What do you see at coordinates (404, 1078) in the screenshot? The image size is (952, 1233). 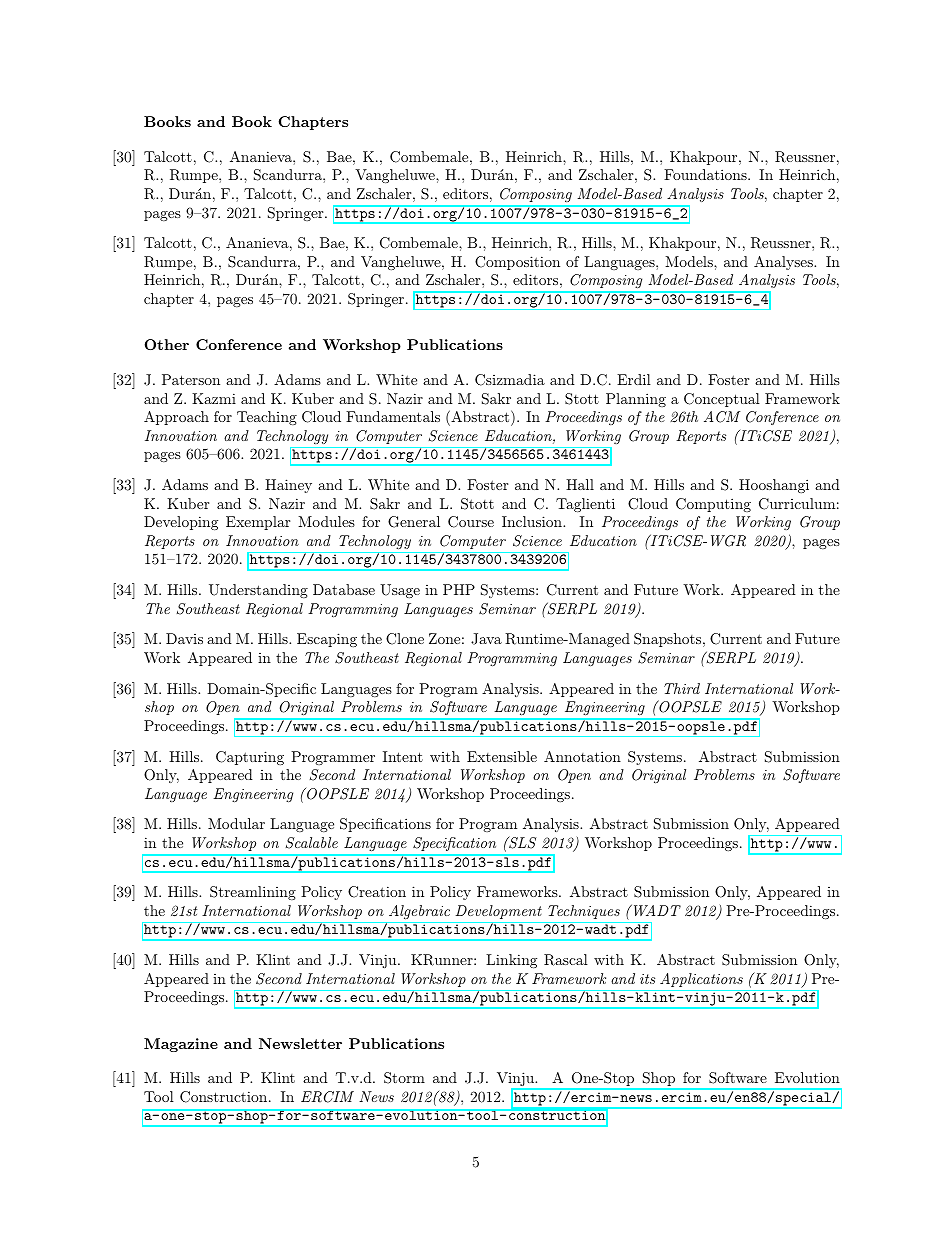 I see `Storm` at bounding box center [404, 1078].
